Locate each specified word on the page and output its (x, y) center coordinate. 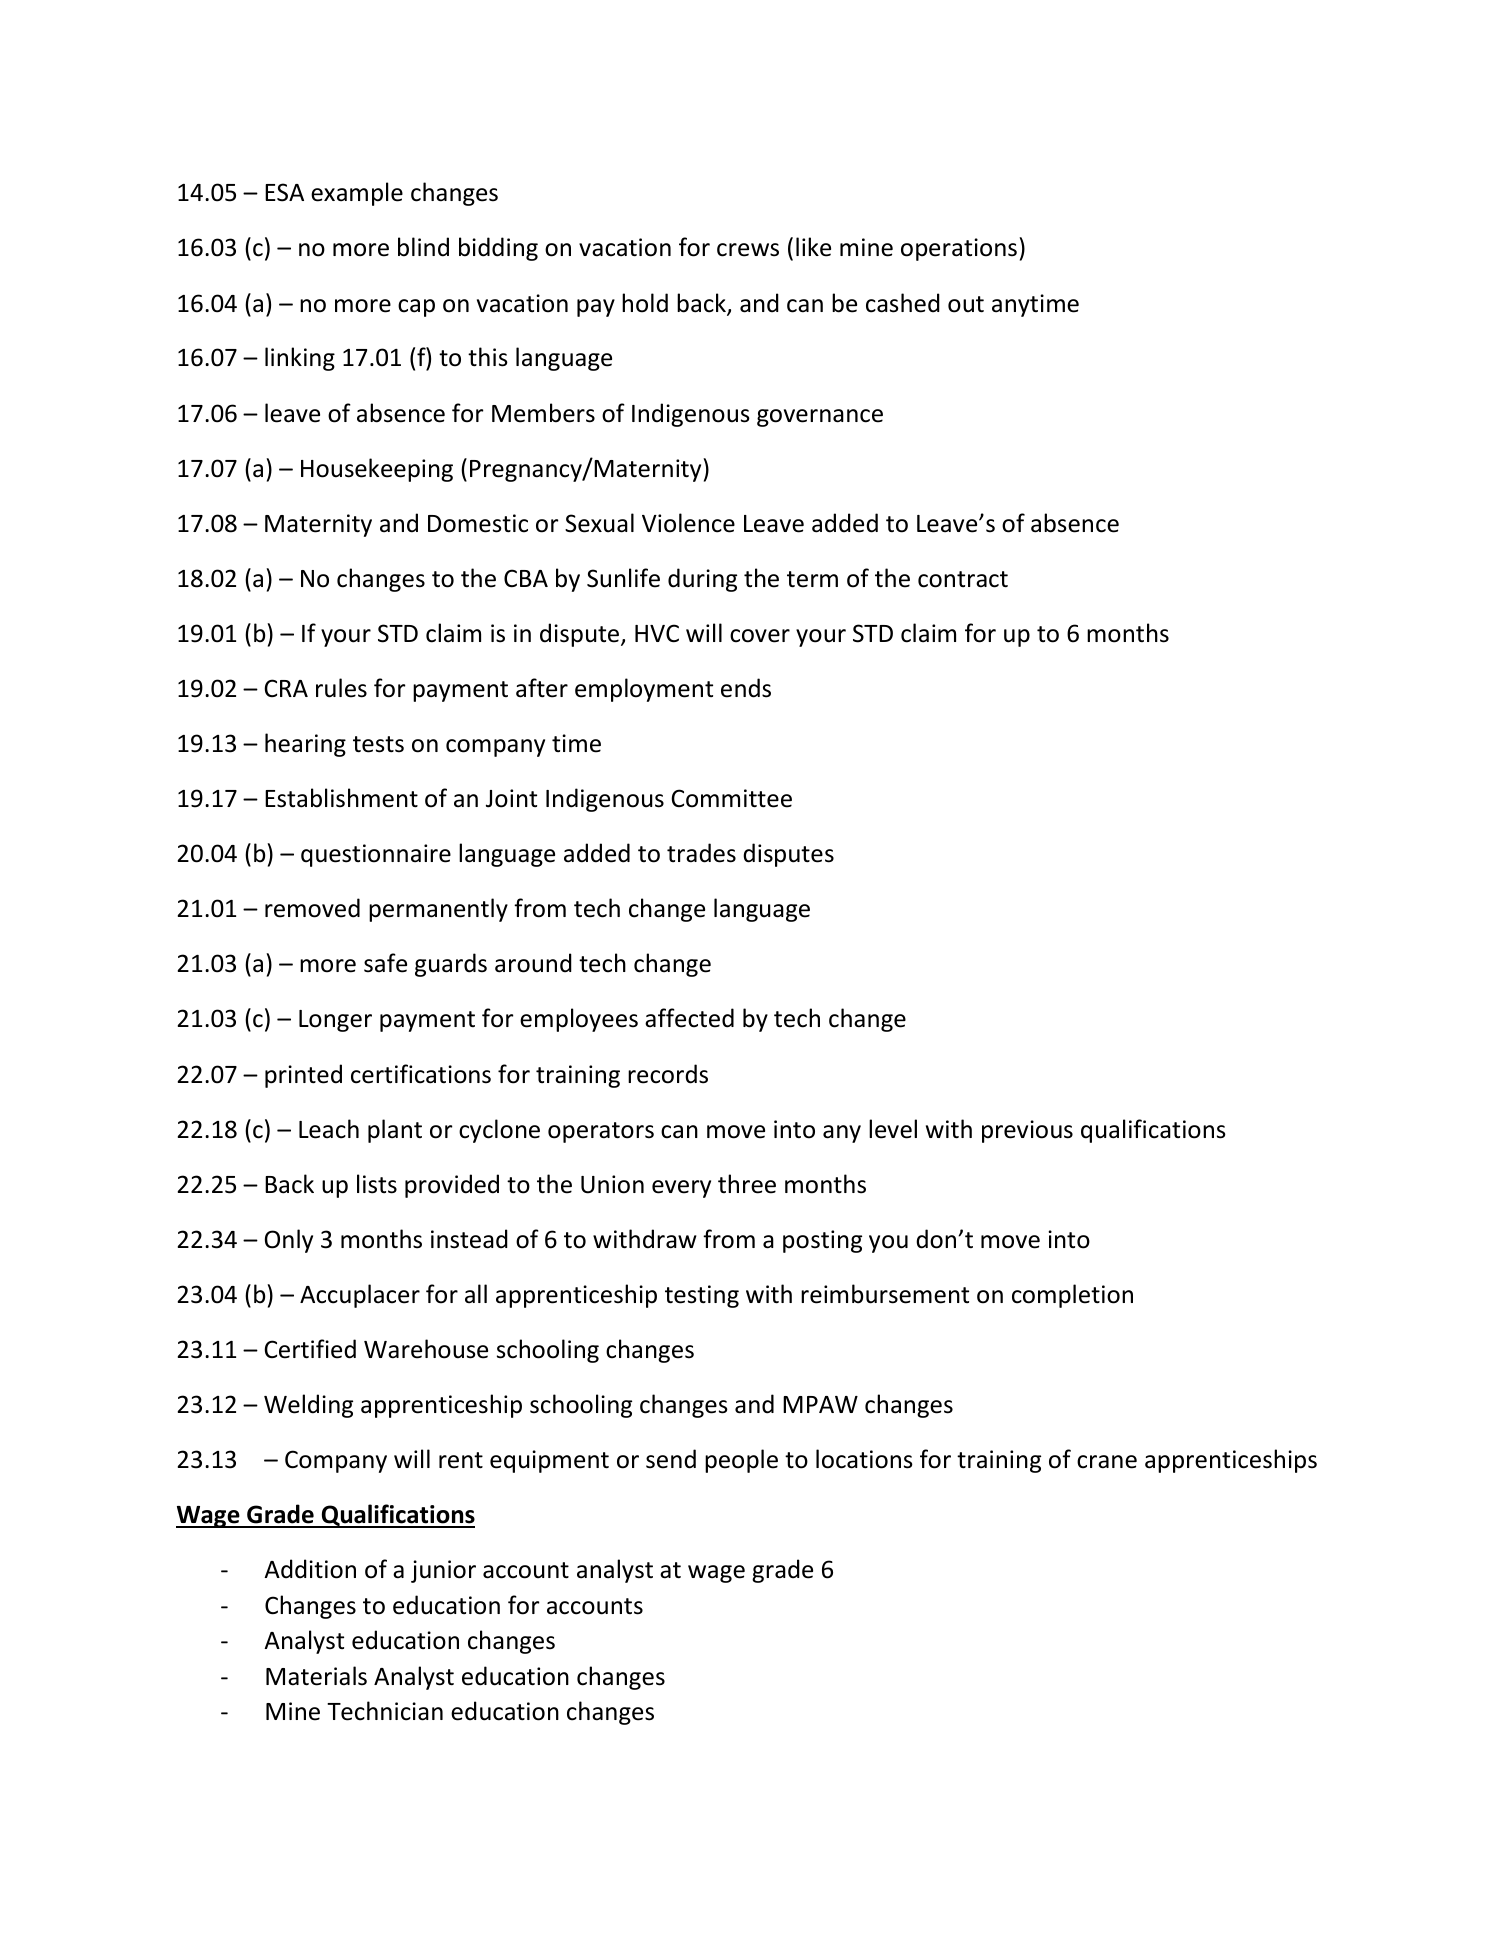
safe (385, 963)
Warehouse (426, 1349)
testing (702, 1296)
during (702, 580)
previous (1027, 1131)
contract (963, 579)
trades (701, 853)
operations (959, 249)
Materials (316, 1676)
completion (1072, 1296)
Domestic (478, 523)
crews (748, 250)
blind (423, 247)
